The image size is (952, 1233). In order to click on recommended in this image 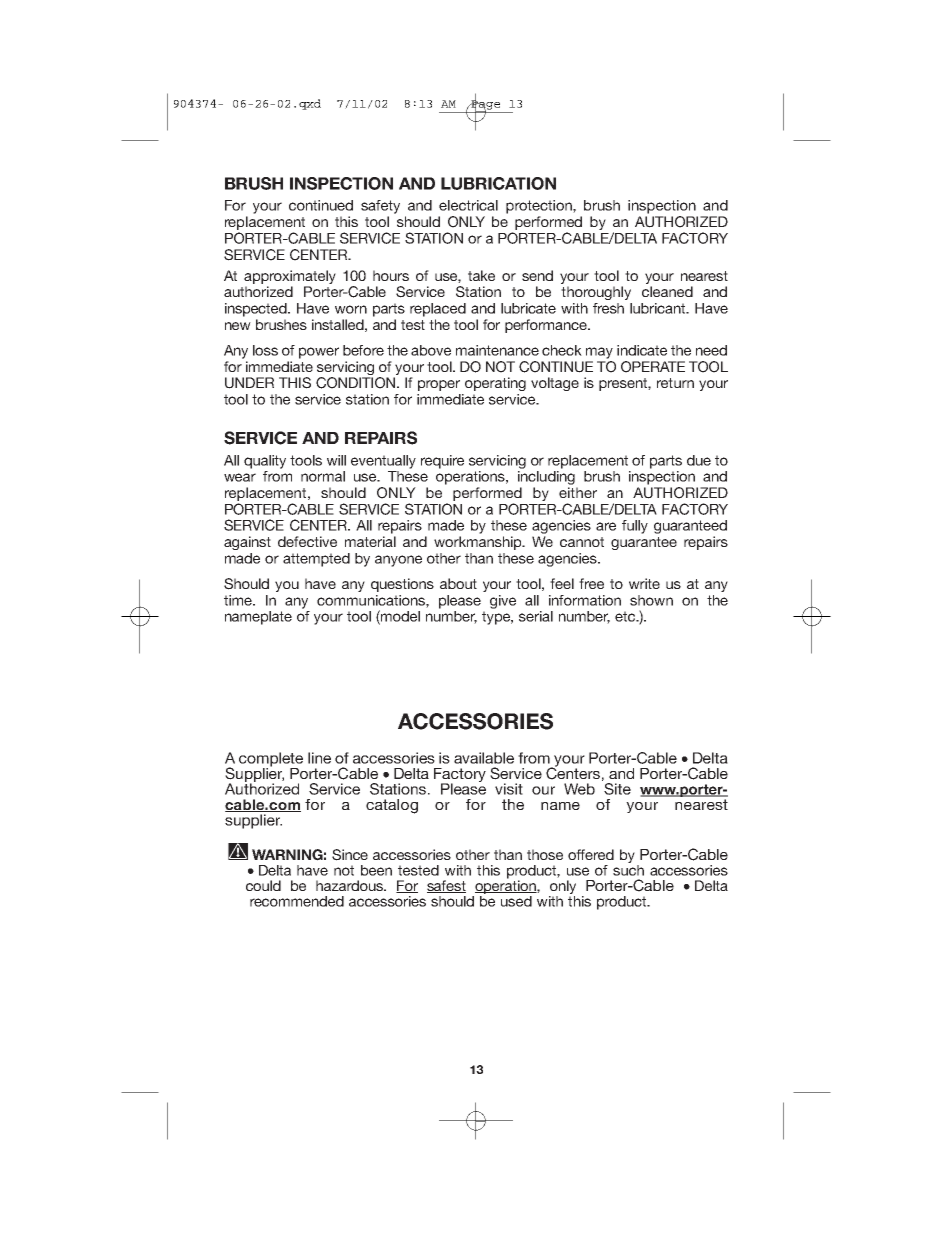, I will do `click(297, 901)`.
